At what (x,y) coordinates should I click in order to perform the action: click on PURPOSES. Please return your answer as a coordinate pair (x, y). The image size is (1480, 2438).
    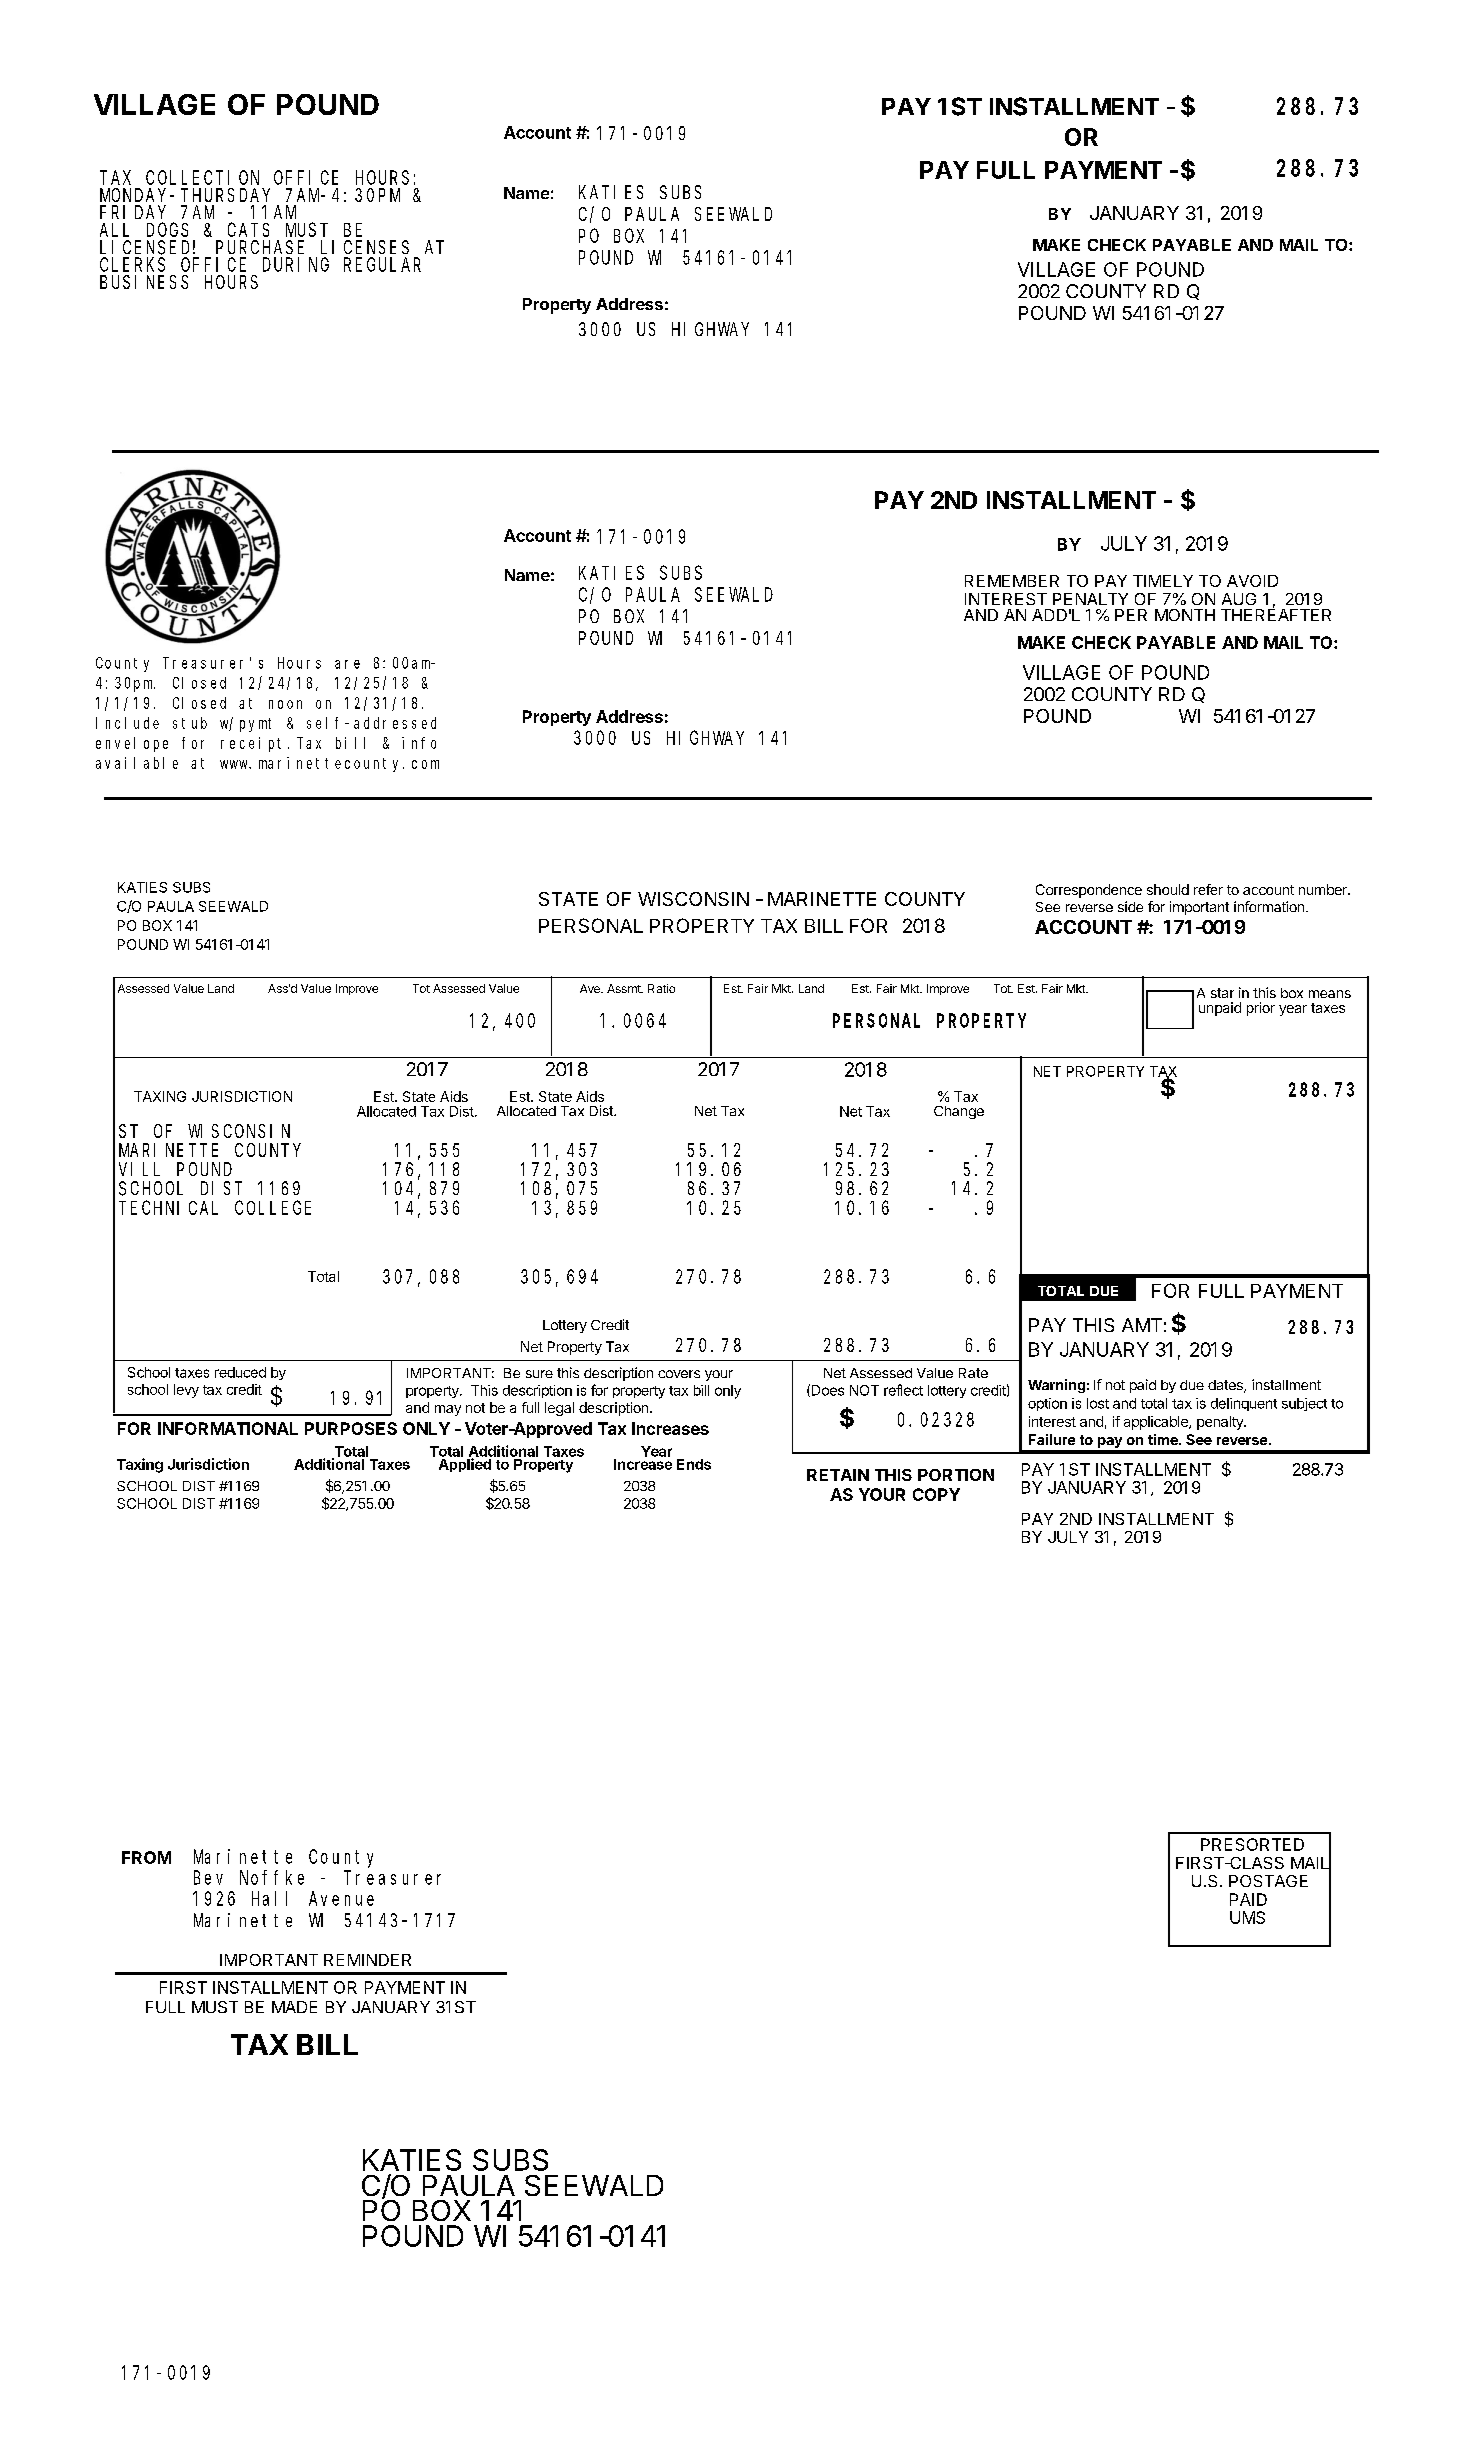
    Looking at the image, I should click on (351, 1428).
